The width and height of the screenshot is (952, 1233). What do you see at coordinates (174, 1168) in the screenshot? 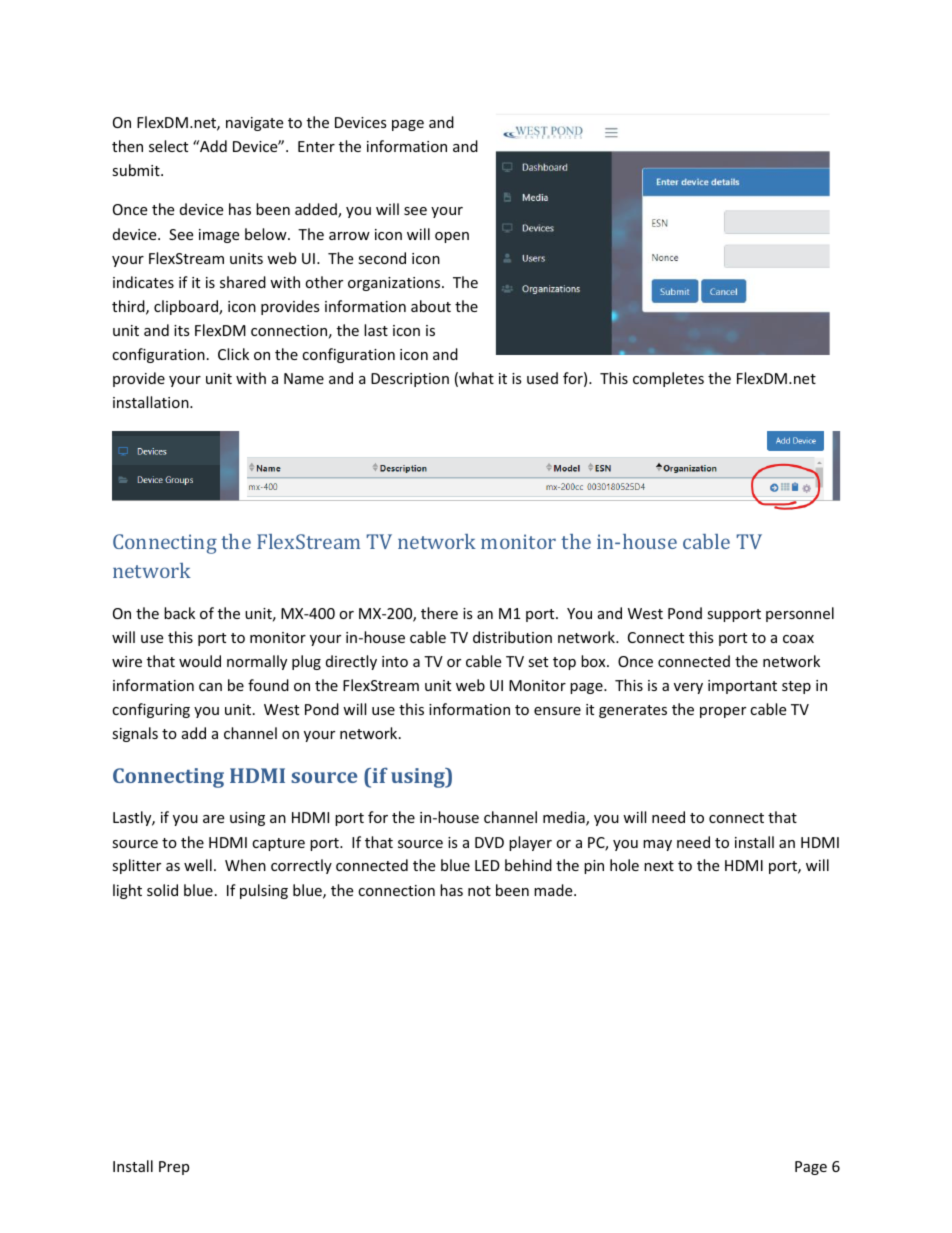
I see `Prep` at bounding box center [174, 1168].
